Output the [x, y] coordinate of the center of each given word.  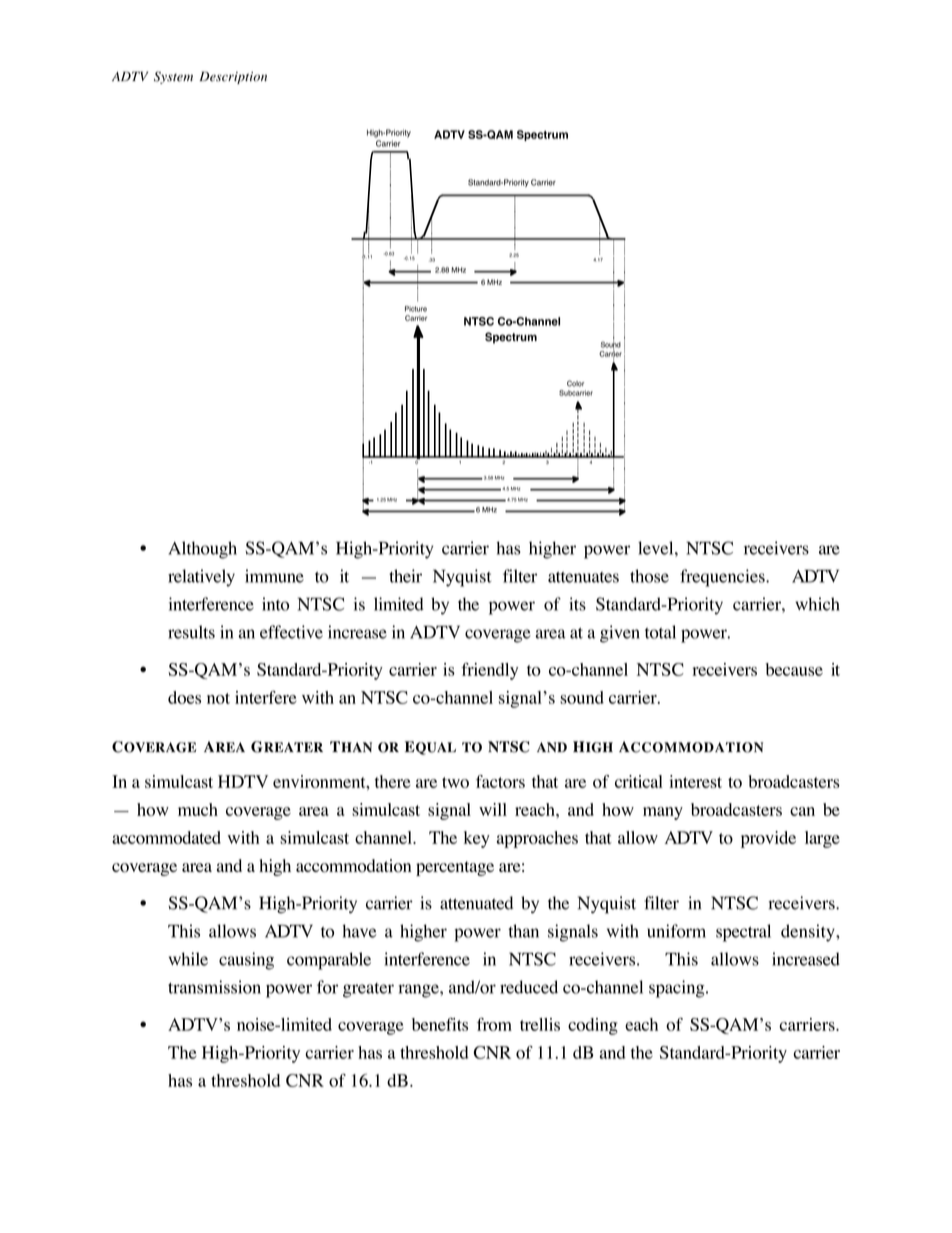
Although [202, 550]
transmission [214, 987]
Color [575, 383]
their [405, 576]
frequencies [723, 578]
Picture [416, 309]
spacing [678, 989]
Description [233, 77]
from [494, 1024]
